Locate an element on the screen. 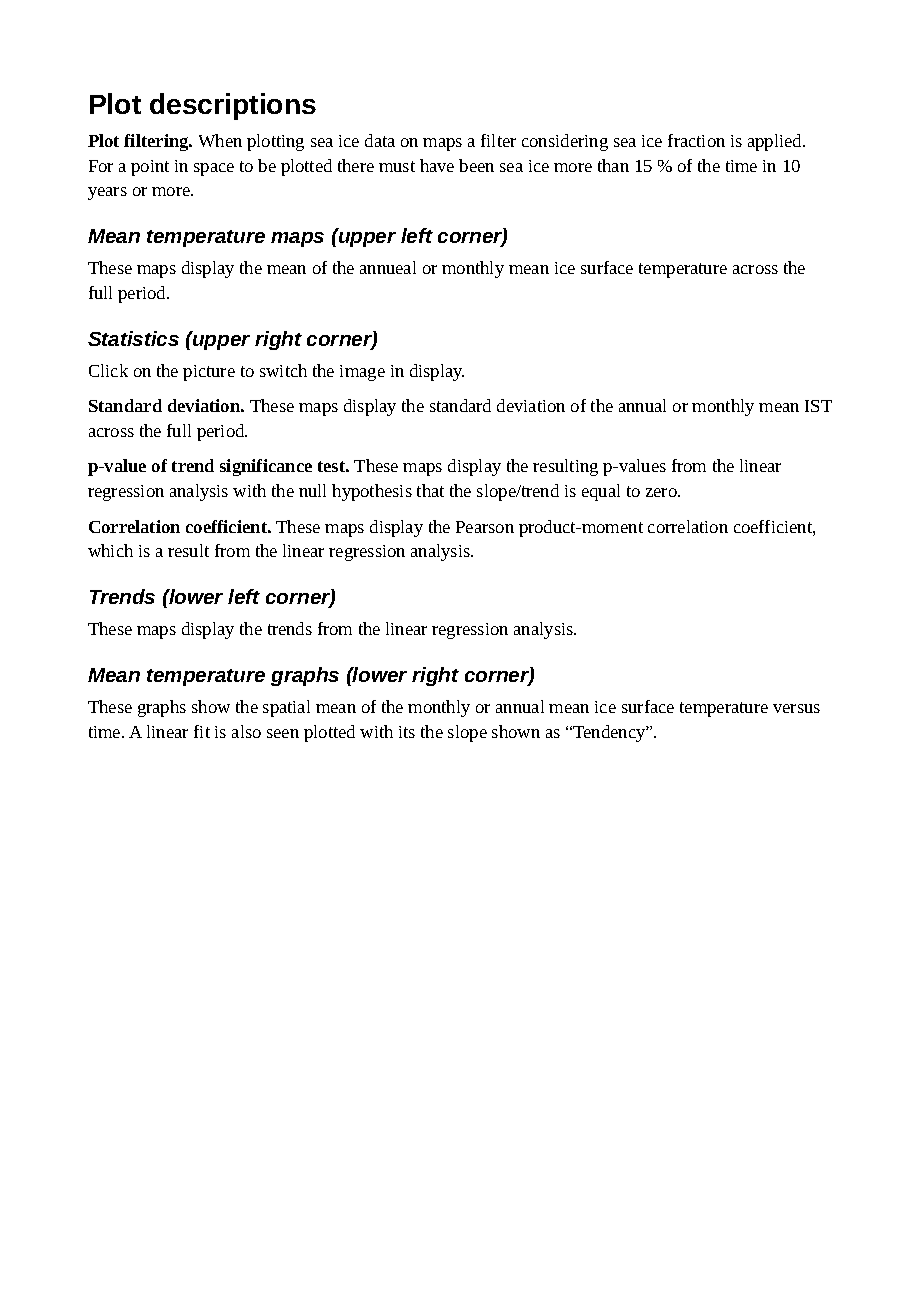  than is located at coordinates (613, 165).
